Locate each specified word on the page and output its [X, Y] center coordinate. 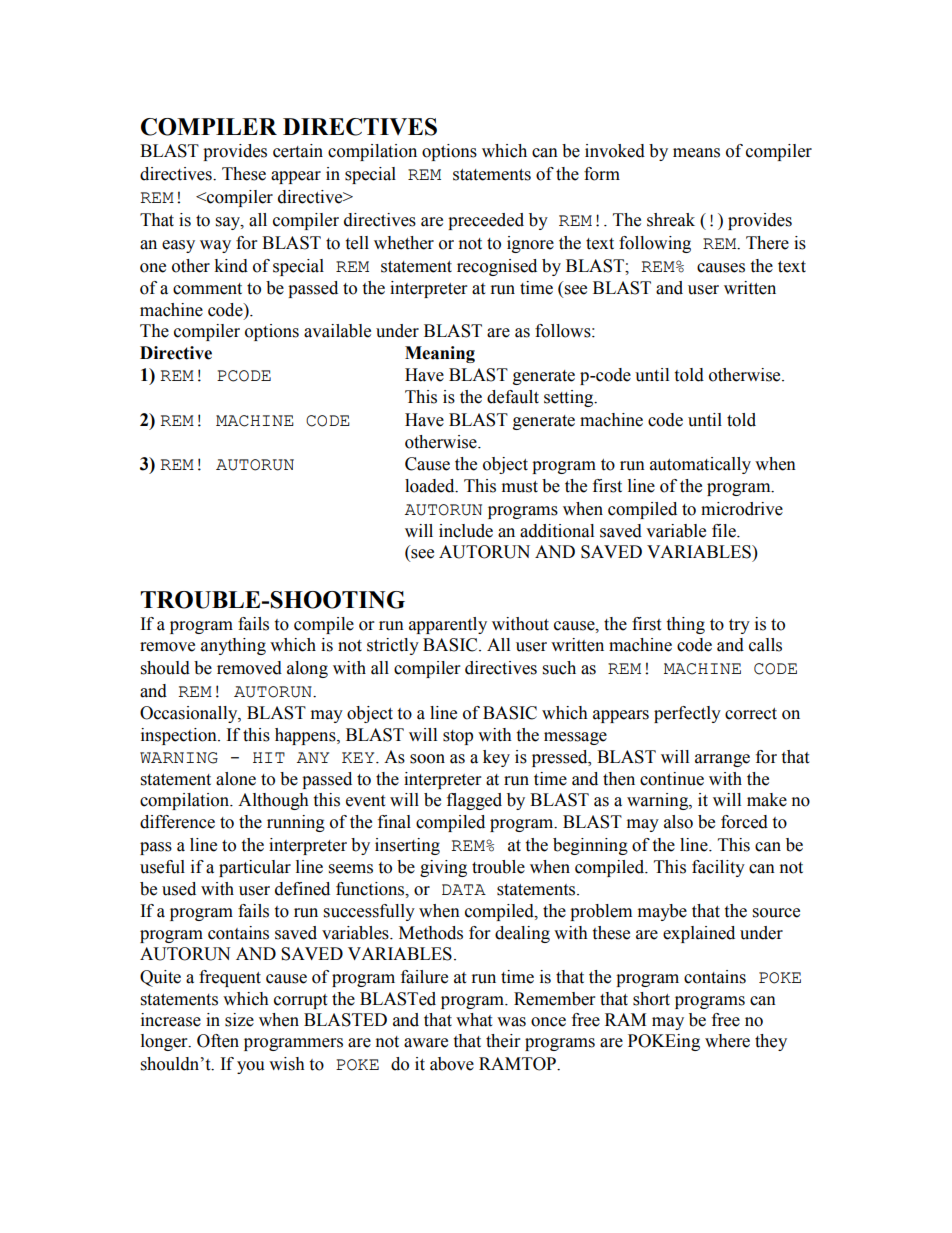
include [466, 531]
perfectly [687, 714]
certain [298, 151]
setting [570, 398]
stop [458, 737]
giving [443, 868]
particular [255, 868]
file [725, 531]
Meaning [440, 354]
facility [718, 868]
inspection [180, 736]
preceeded [486, 221]
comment [207, 289]
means [696, 153]
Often [218, 1041]
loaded [431, 486]
